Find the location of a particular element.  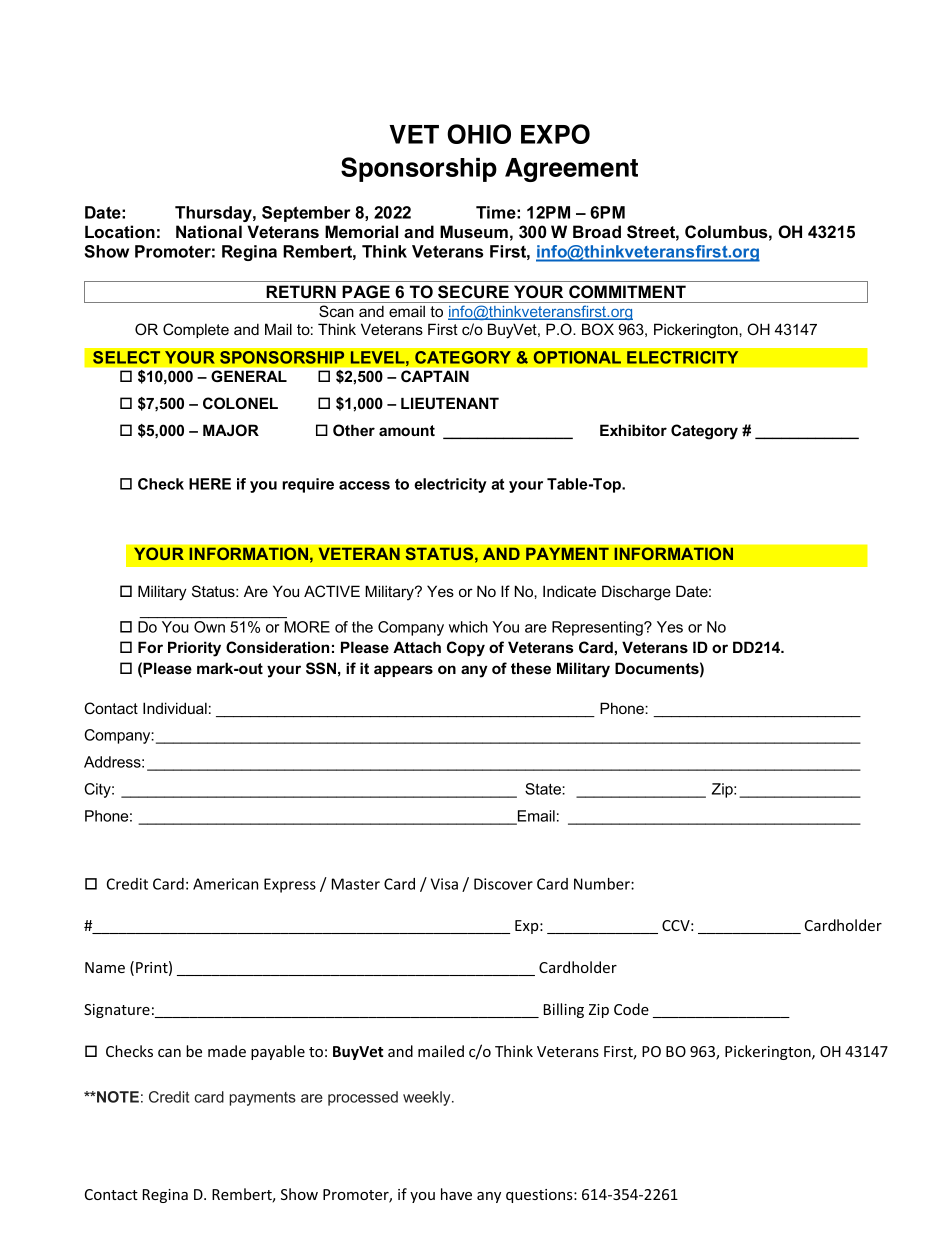

Indicate is located at coordinates (569, 591).
